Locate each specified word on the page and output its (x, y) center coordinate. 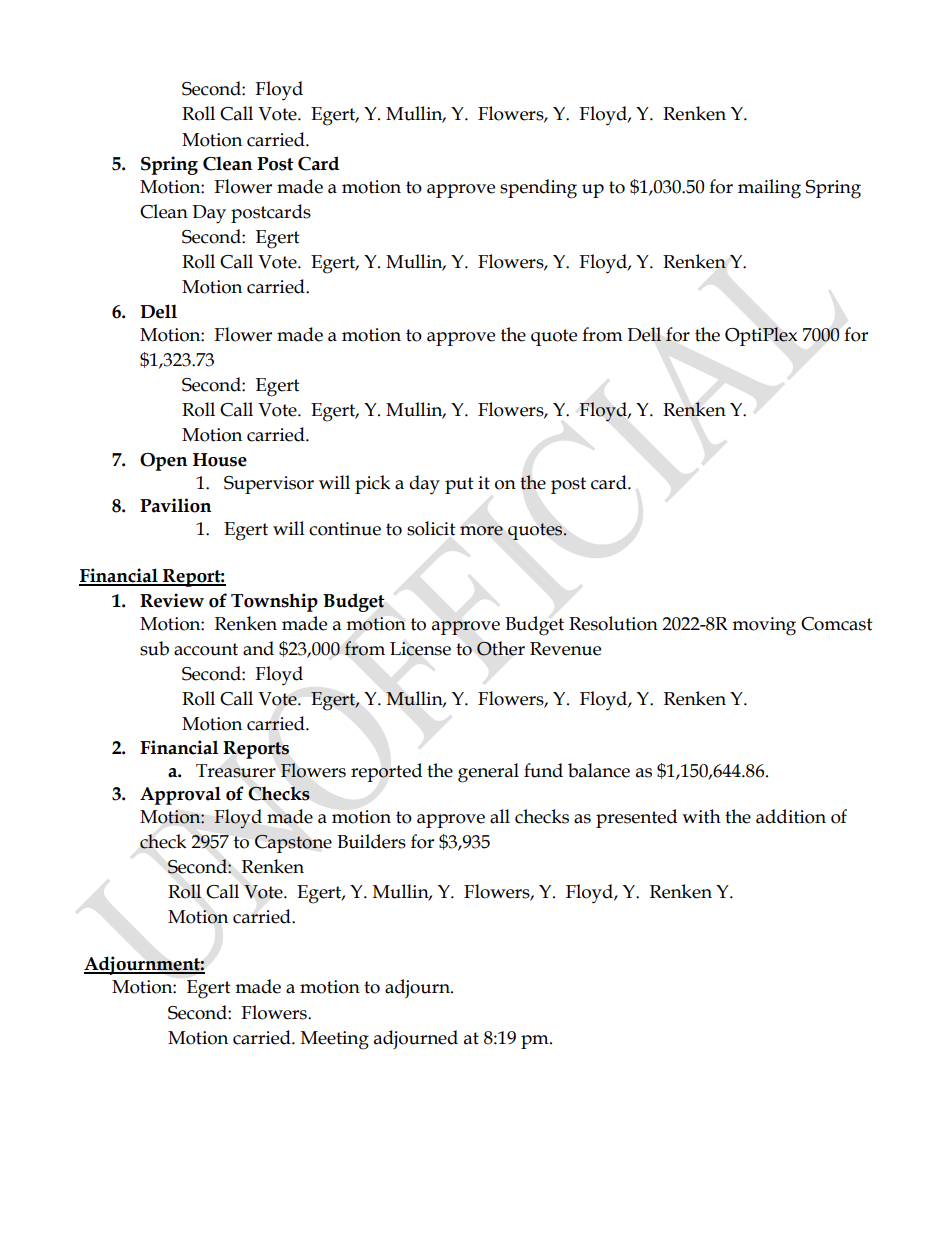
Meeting (335, 1040)
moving (764, 626)
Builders (371, 841)
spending (538, 189)
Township (274, 602)
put (459, 485)
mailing (769, 189)
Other (501, 648)
